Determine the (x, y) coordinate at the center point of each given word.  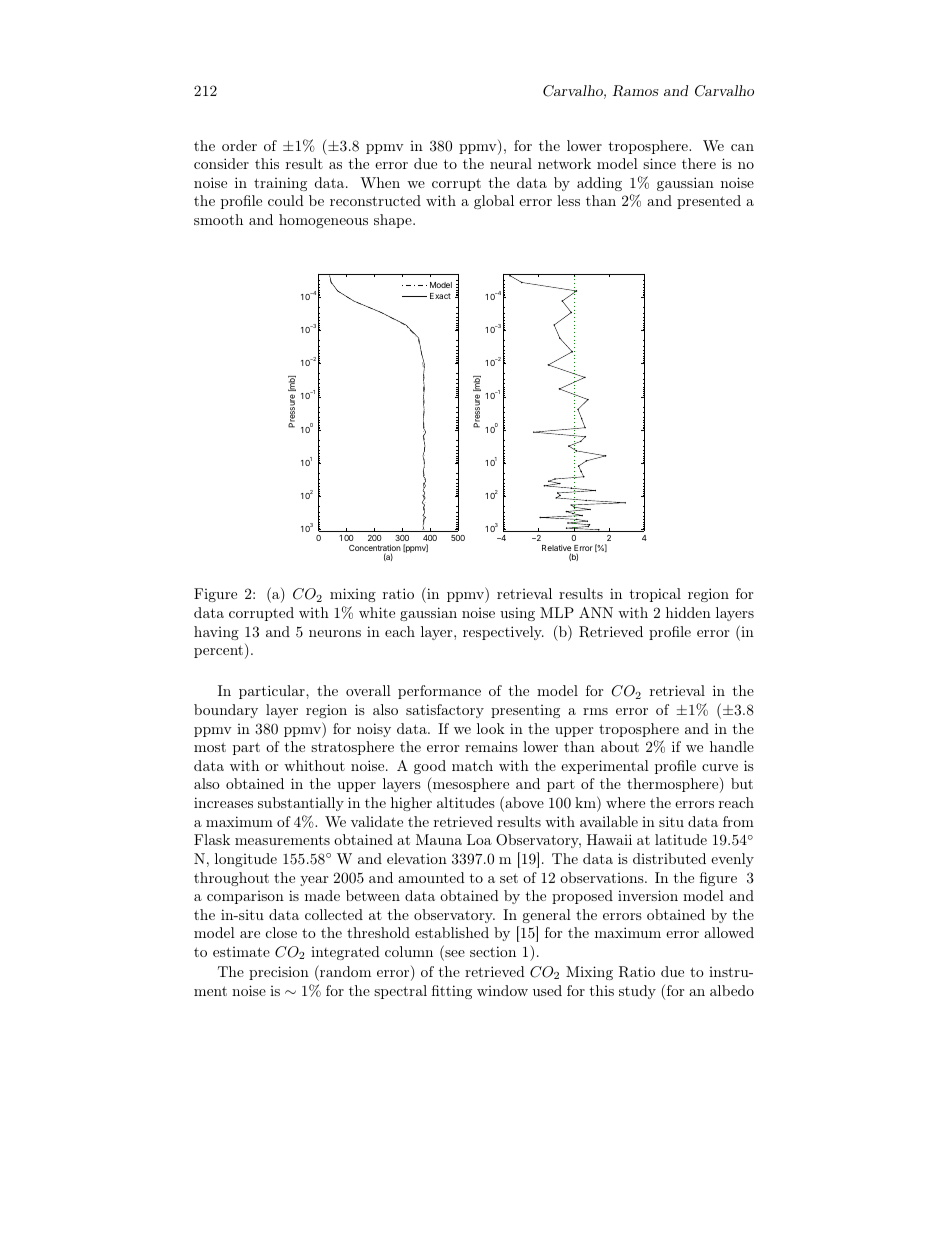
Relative (556, 549)
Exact (440, 296)
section (493, 951)
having (216, 633)
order (239, 145)
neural (511, 163)
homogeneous (323, 221)
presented (709, 202)
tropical (655, 595)
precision (279, 973)
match (472, 765)
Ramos (635, 91)
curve (720, 767)
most (210, 747)
